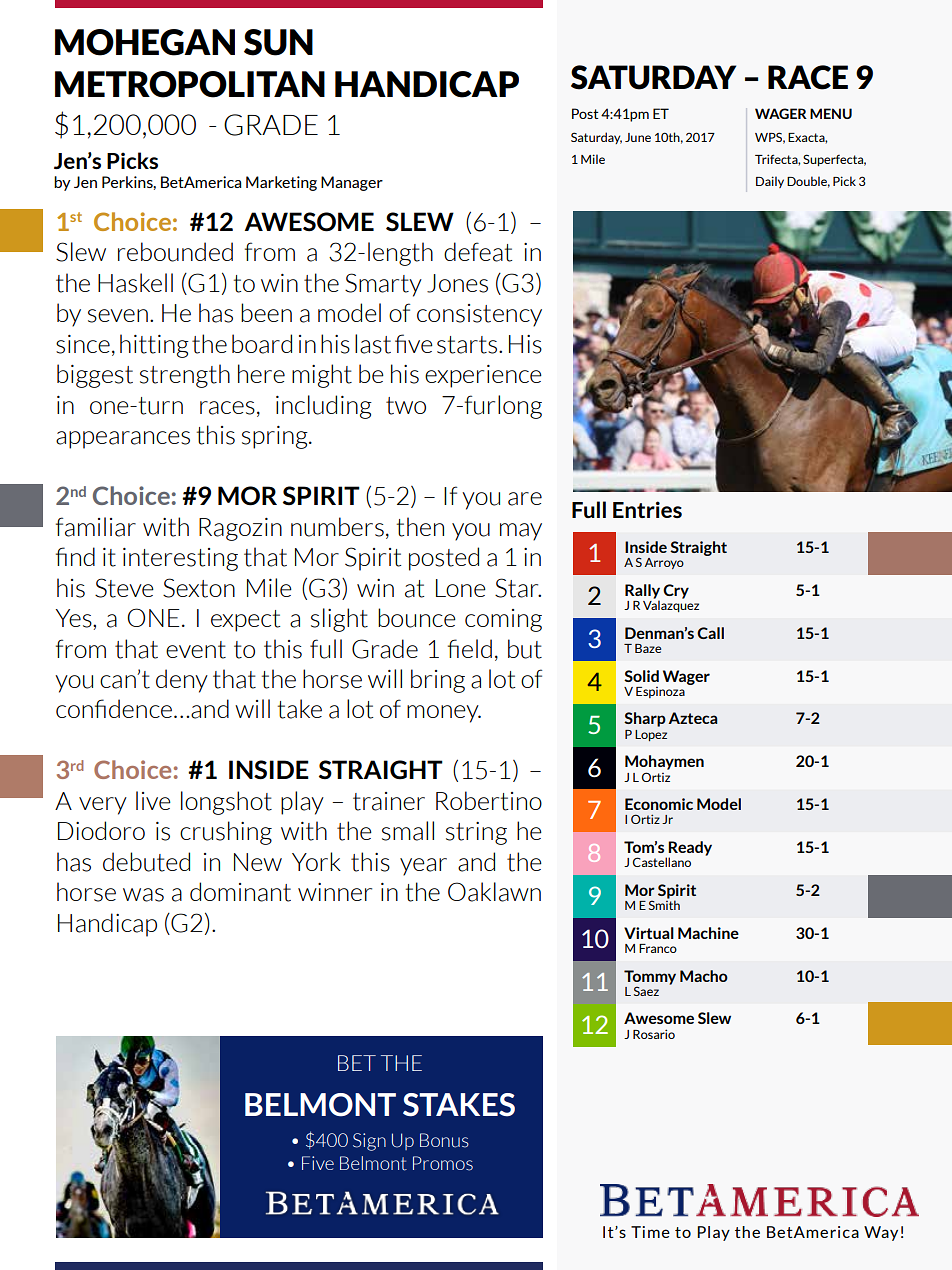 This image has width=952, height=1270. I want to click on MENU, so click(831, 113).
